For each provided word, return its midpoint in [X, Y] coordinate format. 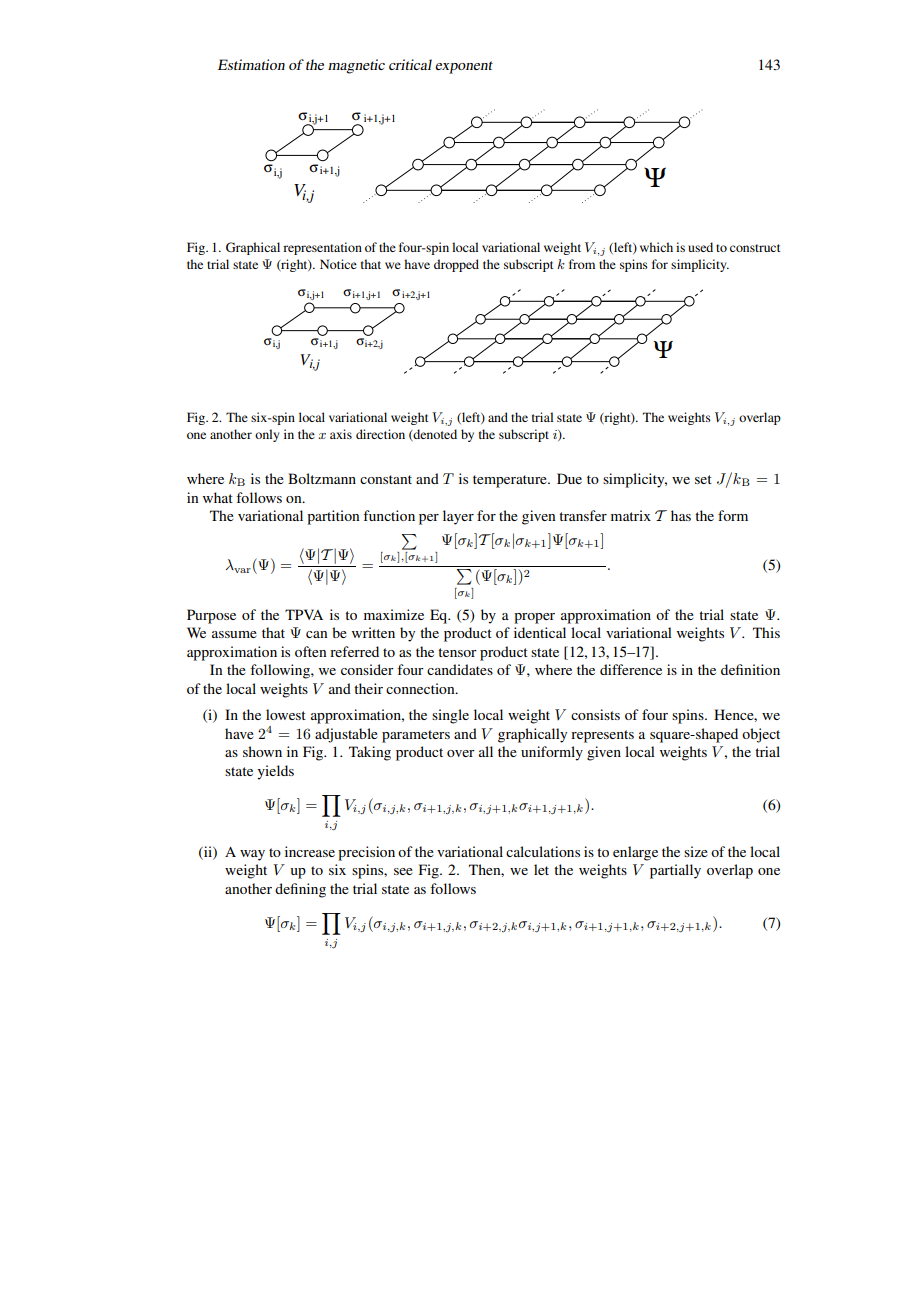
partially [675, 871]
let [541, 869]
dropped [456, 265]
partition [333, 517]
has [681, 515]
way [252, 855]
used [700, 247]
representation [322, 248]
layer [458, 517]
